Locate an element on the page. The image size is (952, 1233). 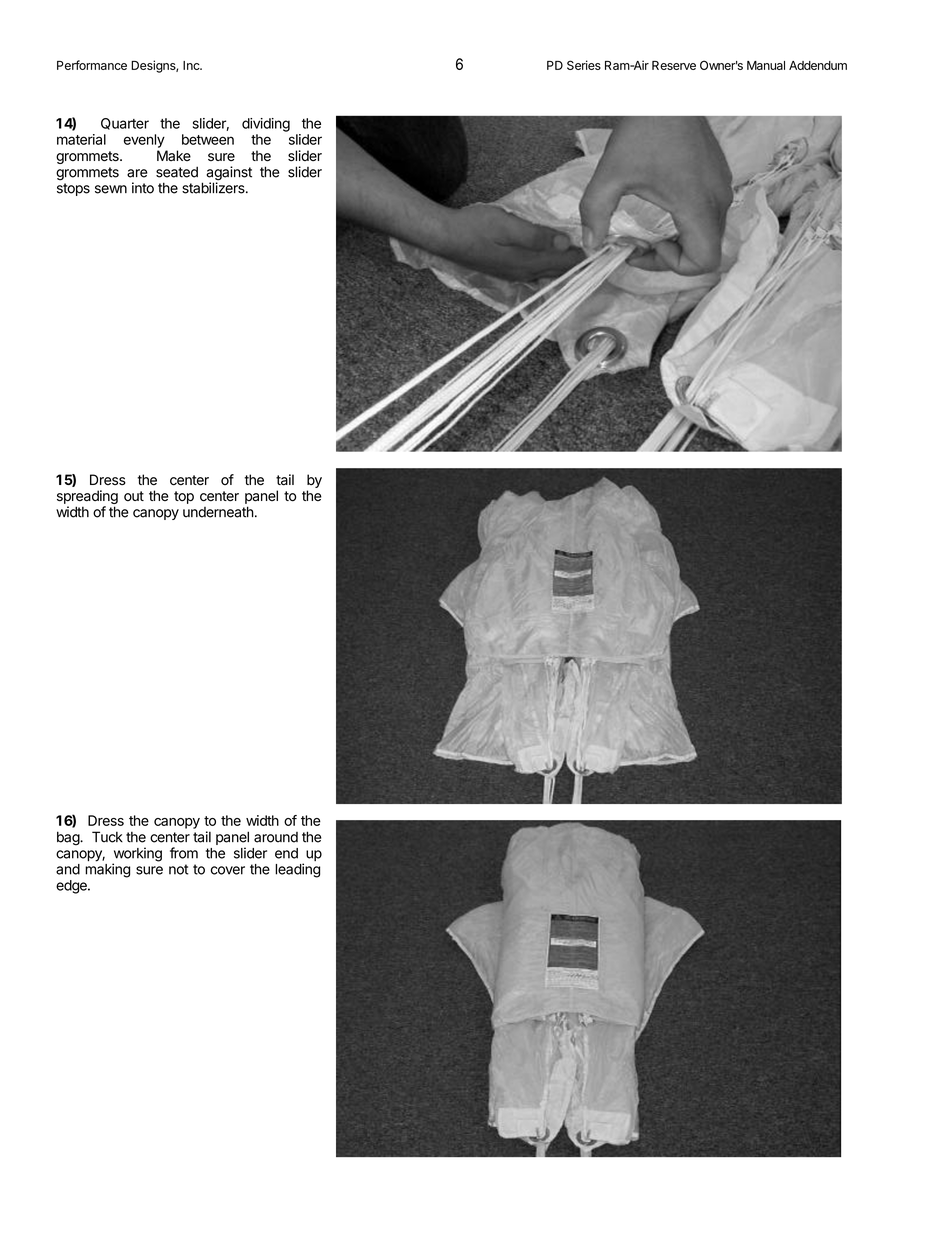
leading is located at coordinates (297, 870).
